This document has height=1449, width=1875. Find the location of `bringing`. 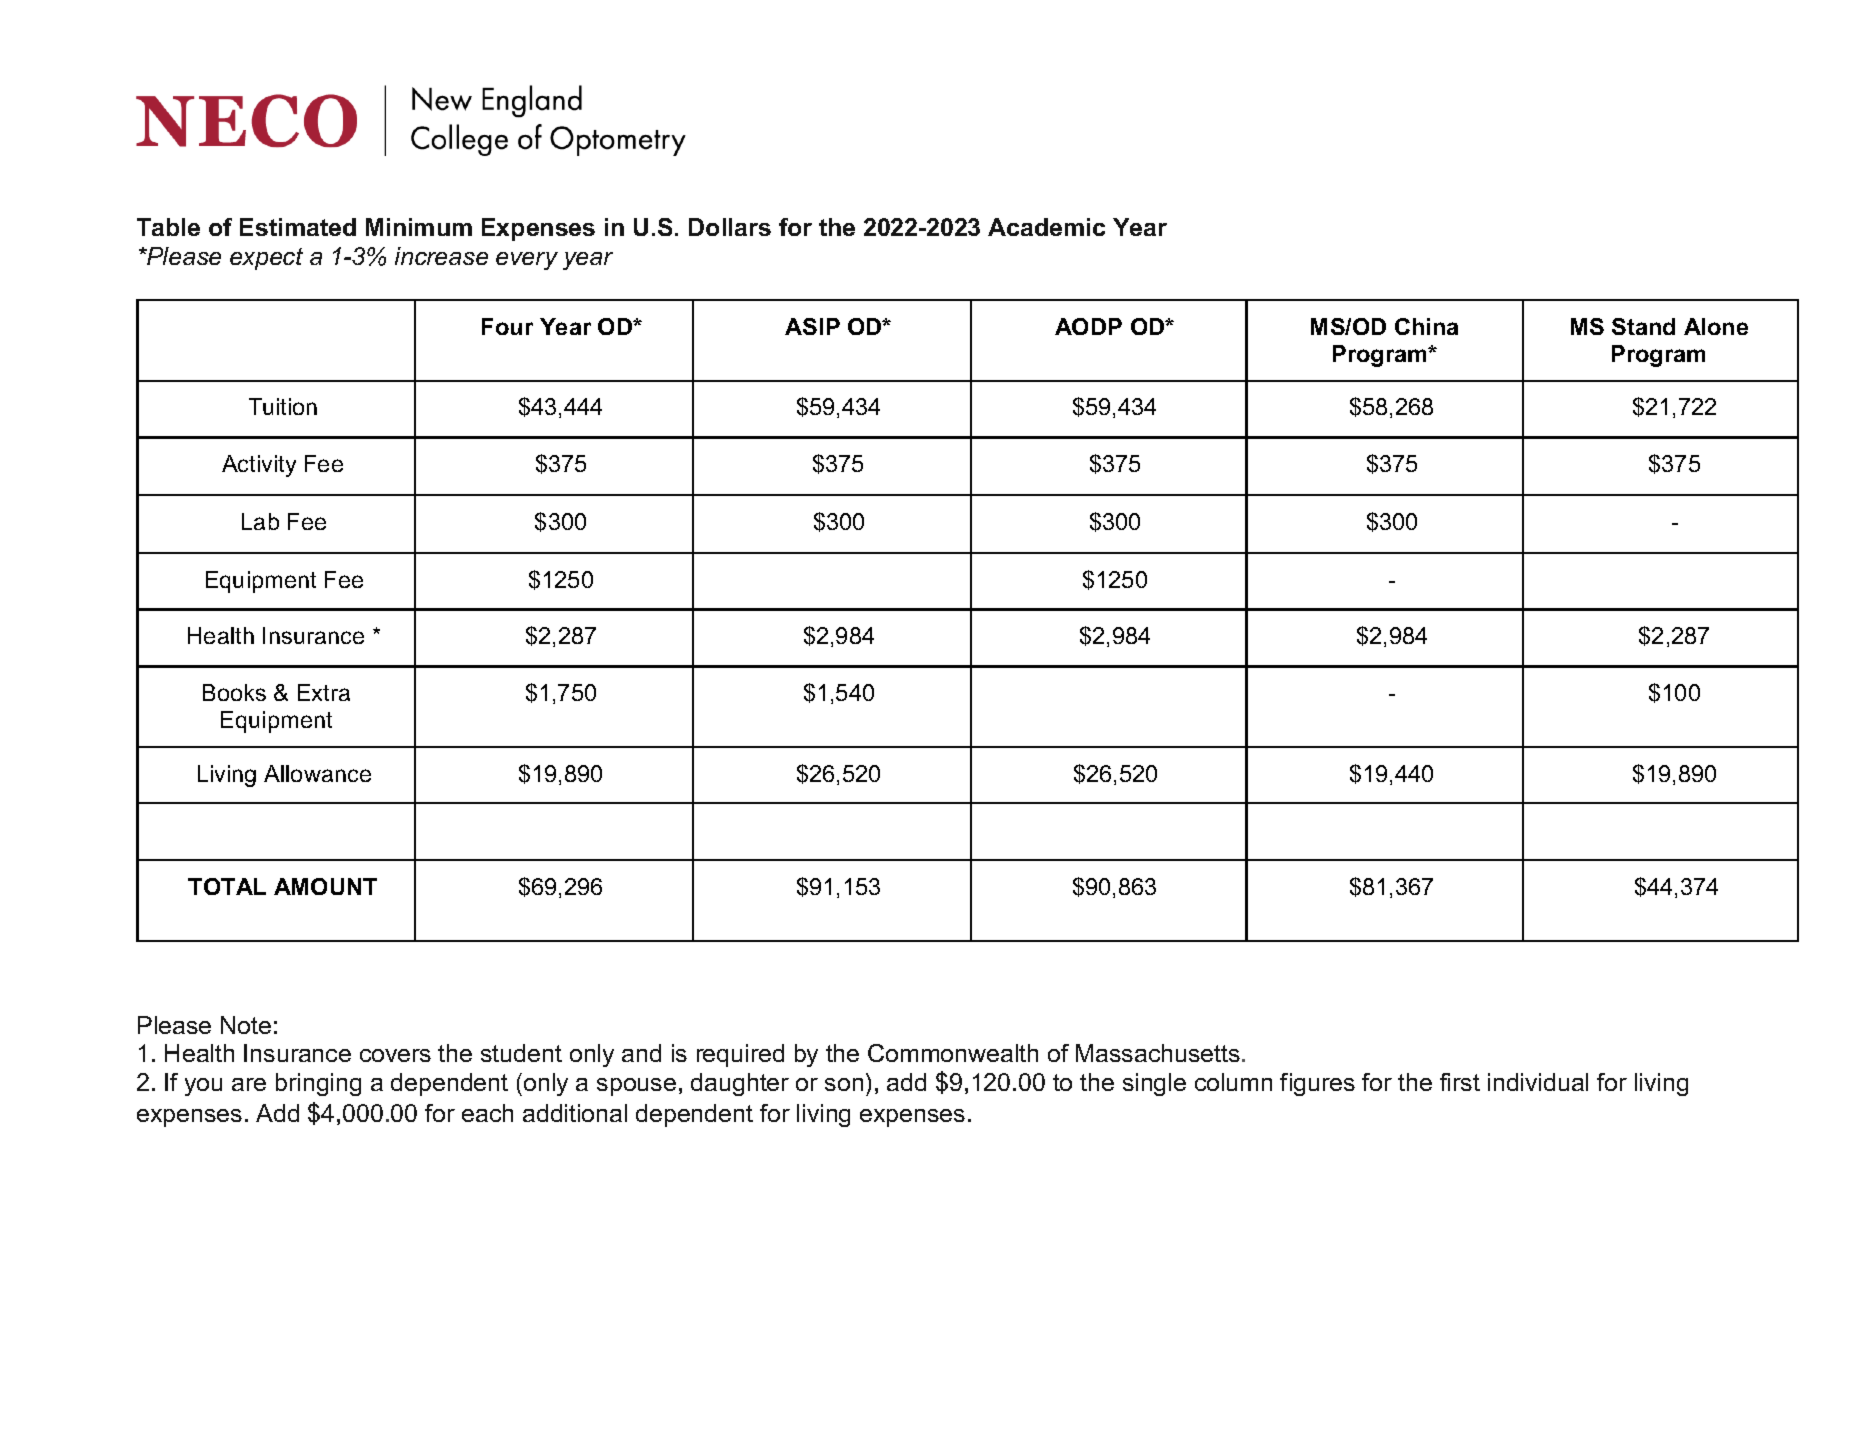

bringing is located at coordinates (318, 1084).
